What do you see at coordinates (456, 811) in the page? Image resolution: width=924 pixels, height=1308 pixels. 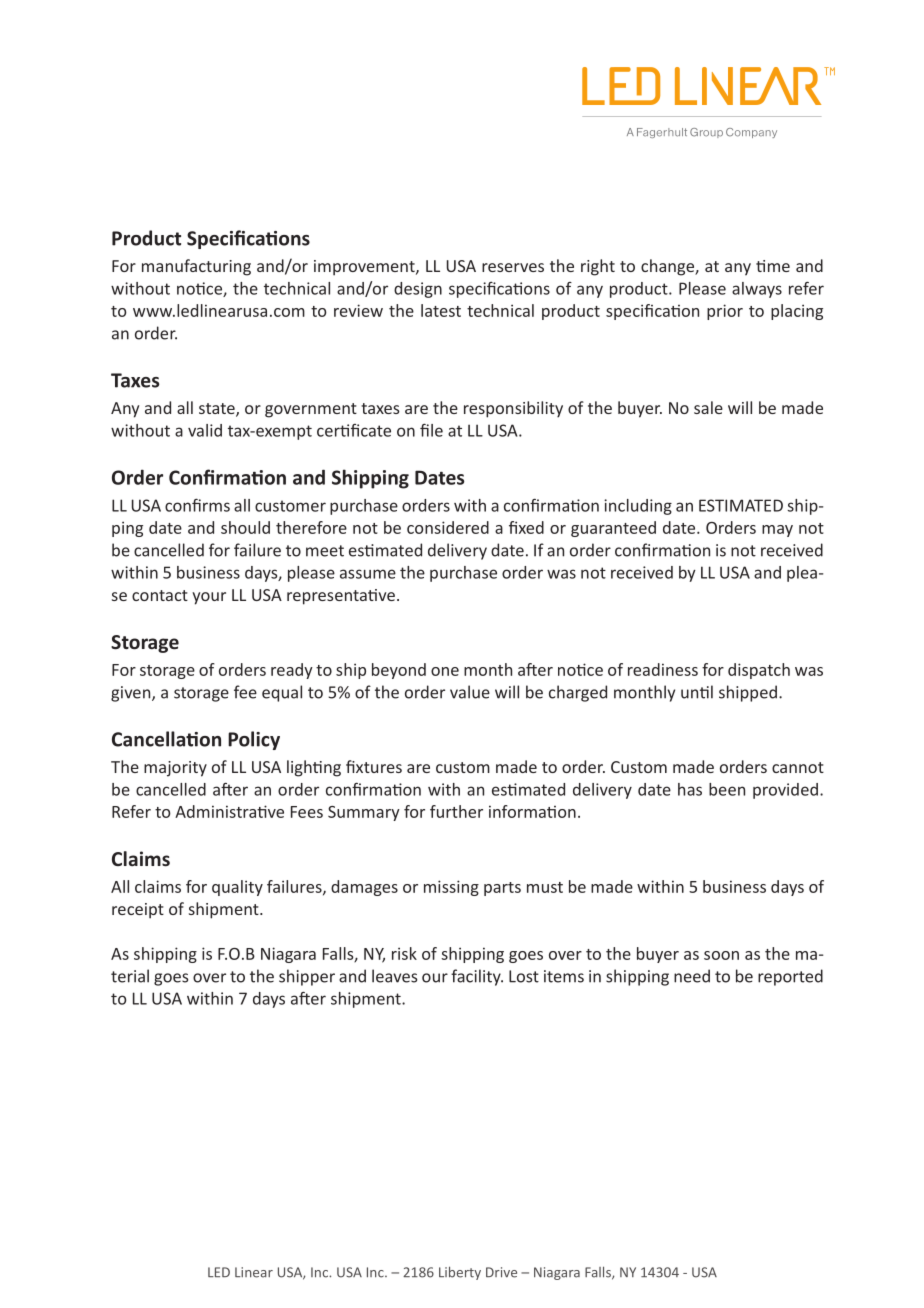 I see `further` at bounding box center [456, 811].
